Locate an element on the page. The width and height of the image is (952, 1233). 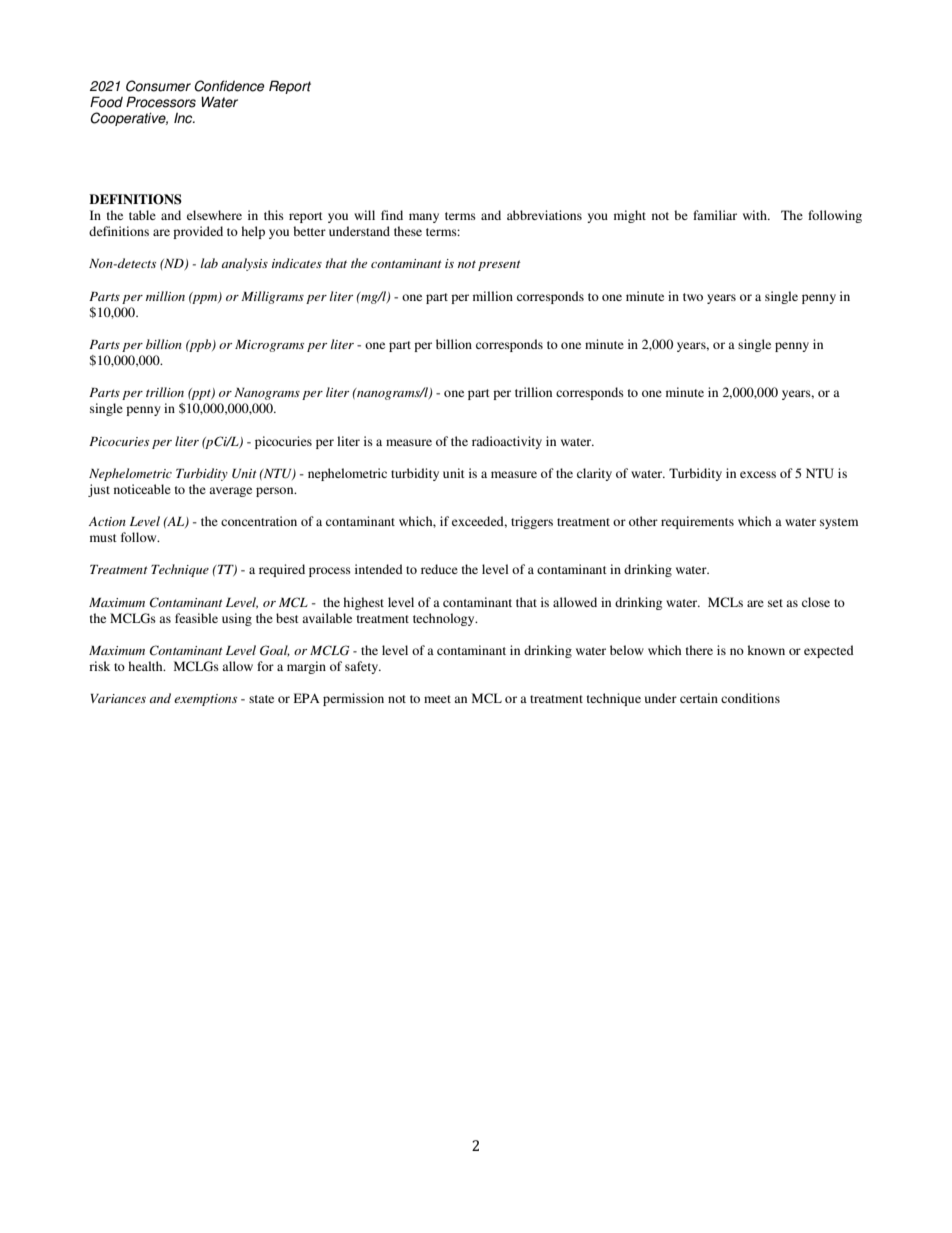
Micrograms is located at coordinates (269, 346).
